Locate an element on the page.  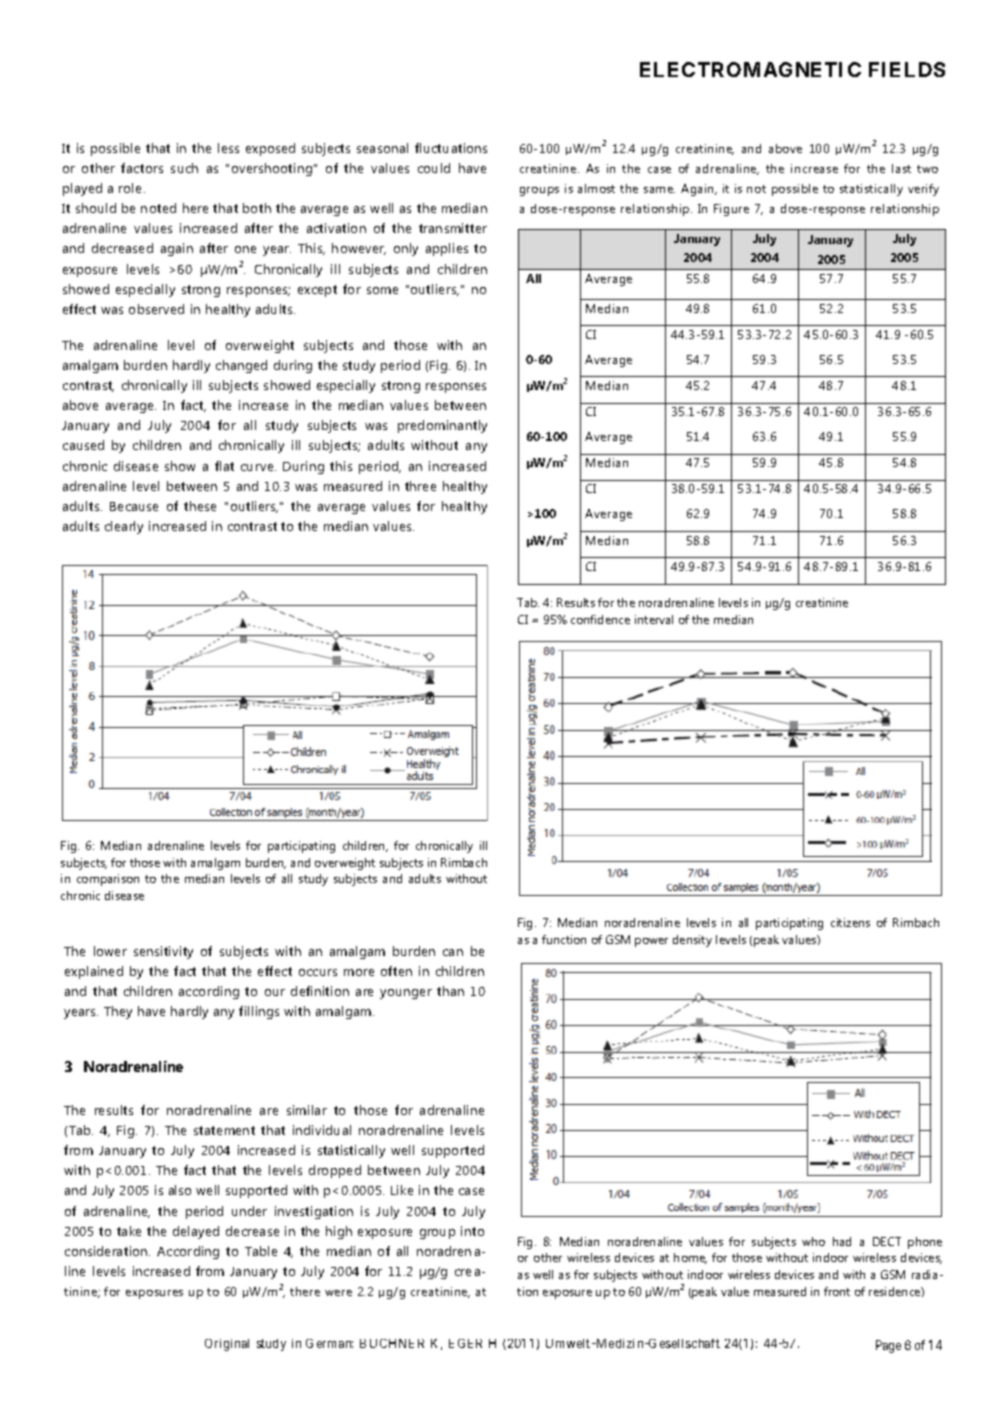
confidence is located at coordinates (600, 619).
